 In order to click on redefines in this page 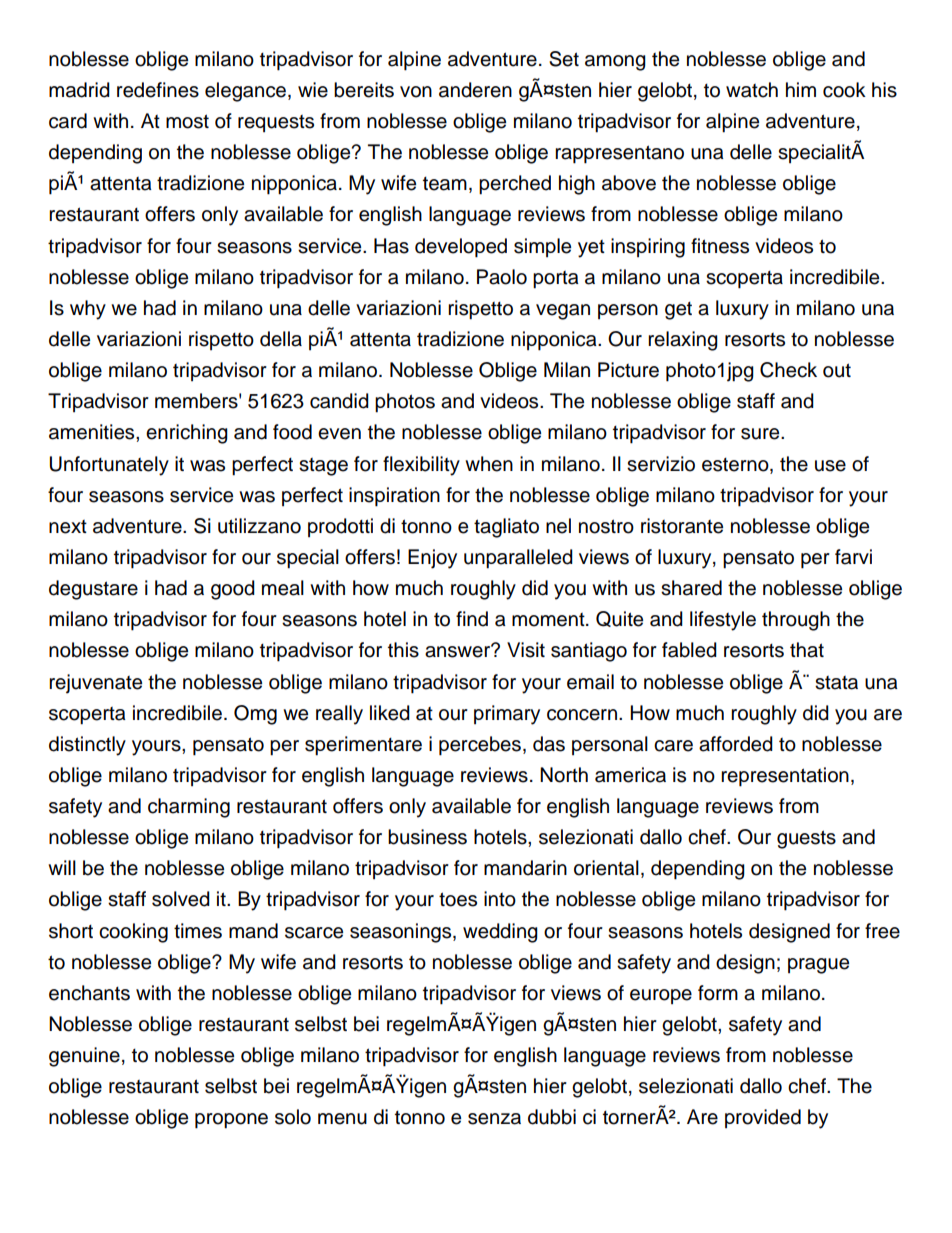, I will do `click(158, 90)`.
